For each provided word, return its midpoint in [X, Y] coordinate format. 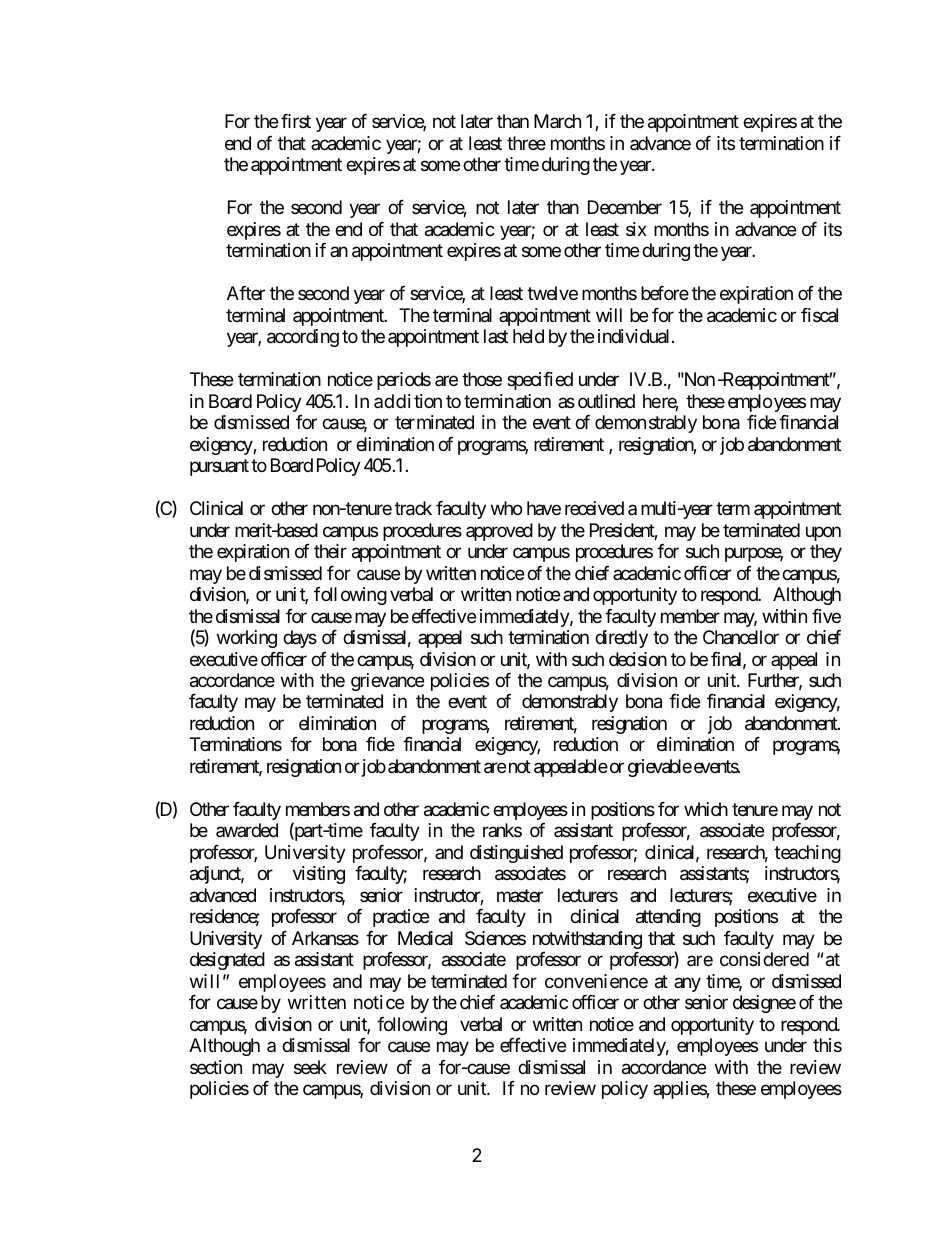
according [303, 338]
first [296, 121]
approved [499, 532]
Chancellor [741, 637]
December [625, 207]
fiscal [819, 315]
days [300, 639]
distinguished [516, 854]
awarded [247, 830]
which [706, 809]
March [557, 121]
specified [540, 381]
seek [310, 1067]
